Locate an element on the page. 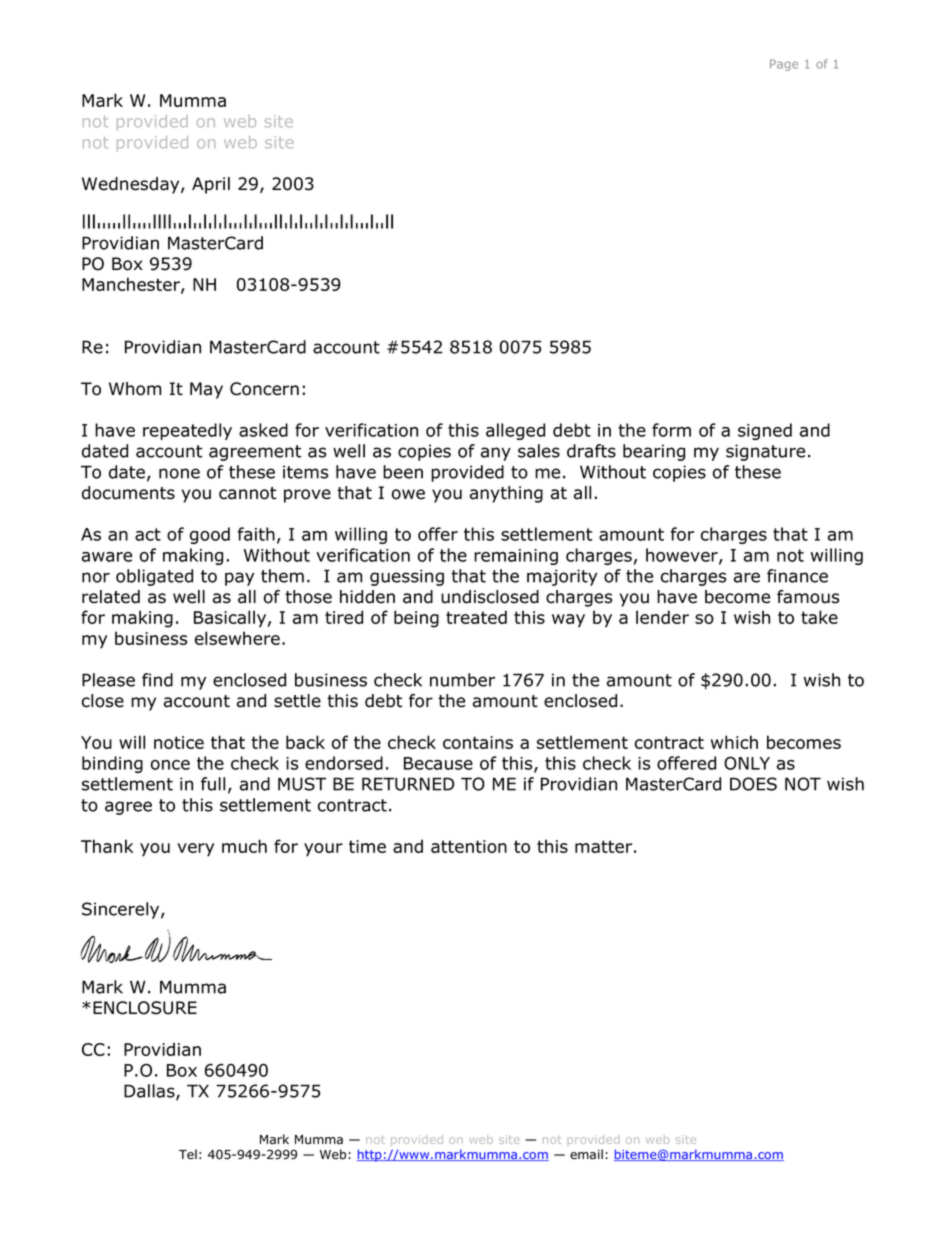 This page has height=1233, width=952. Tel is located at coordinates (188, 1154).
